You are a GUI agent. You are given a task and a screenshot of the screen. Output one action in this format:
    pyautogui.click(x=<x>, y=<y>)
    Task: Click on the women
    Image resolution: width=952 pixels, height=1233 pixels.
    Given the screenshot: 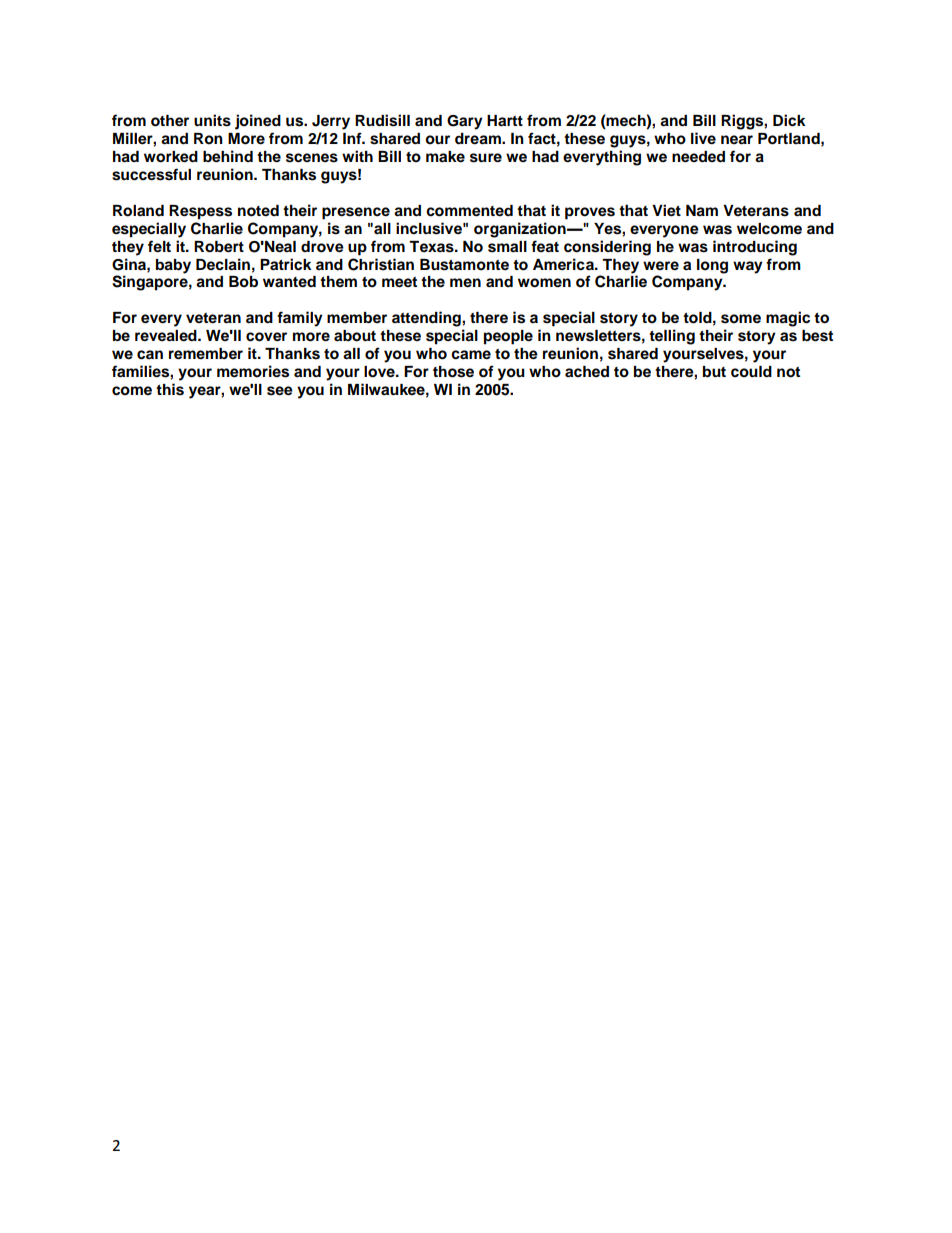 What is the action you would take?
    pyautogui.click(x=544, y=283)
